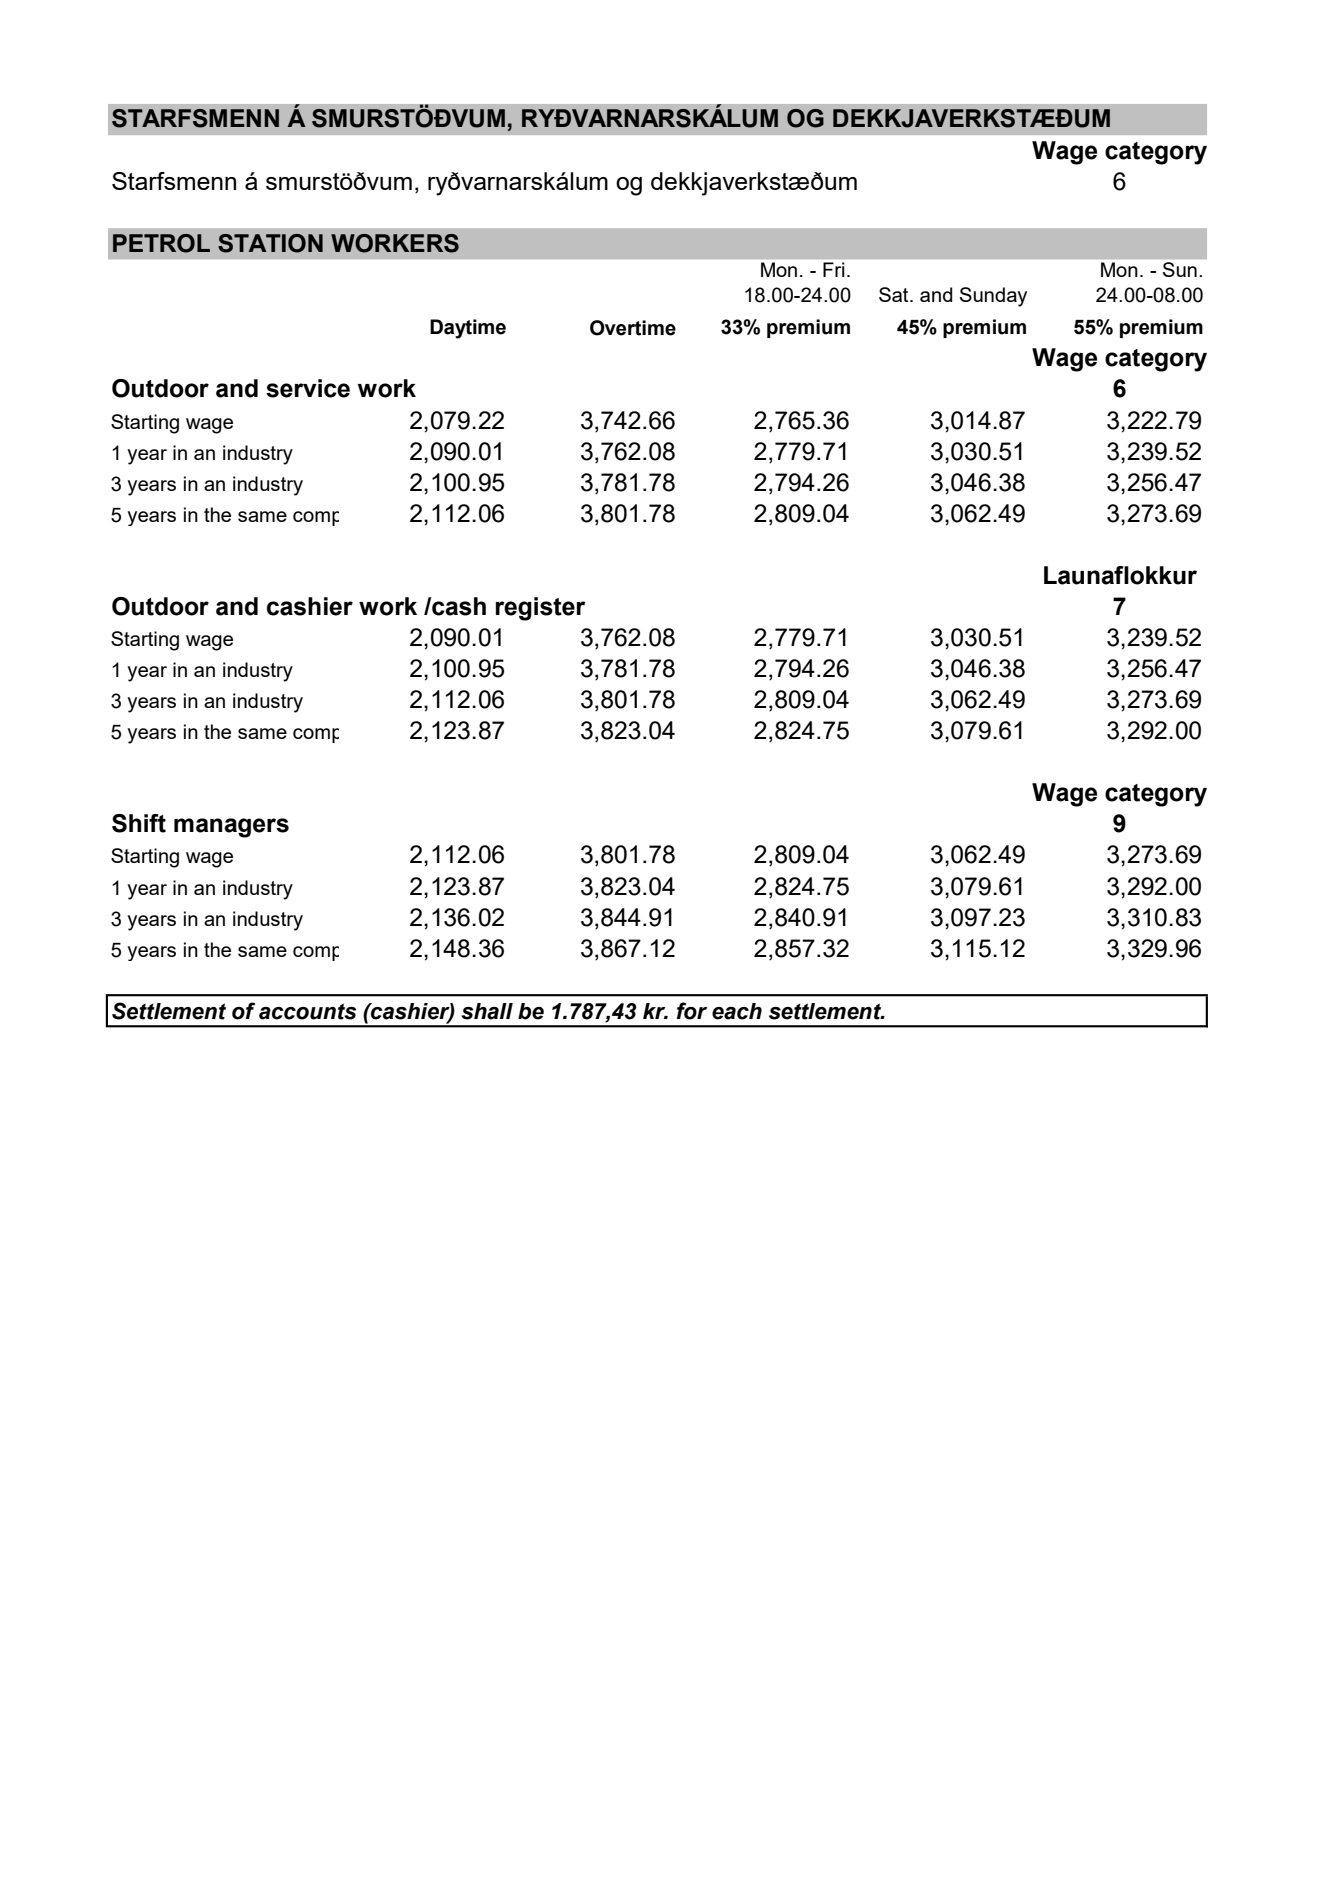 The image size is (1329, 1879). Describe the element at coordinates (270, 243) in the document. I see `STATION` at that location.
